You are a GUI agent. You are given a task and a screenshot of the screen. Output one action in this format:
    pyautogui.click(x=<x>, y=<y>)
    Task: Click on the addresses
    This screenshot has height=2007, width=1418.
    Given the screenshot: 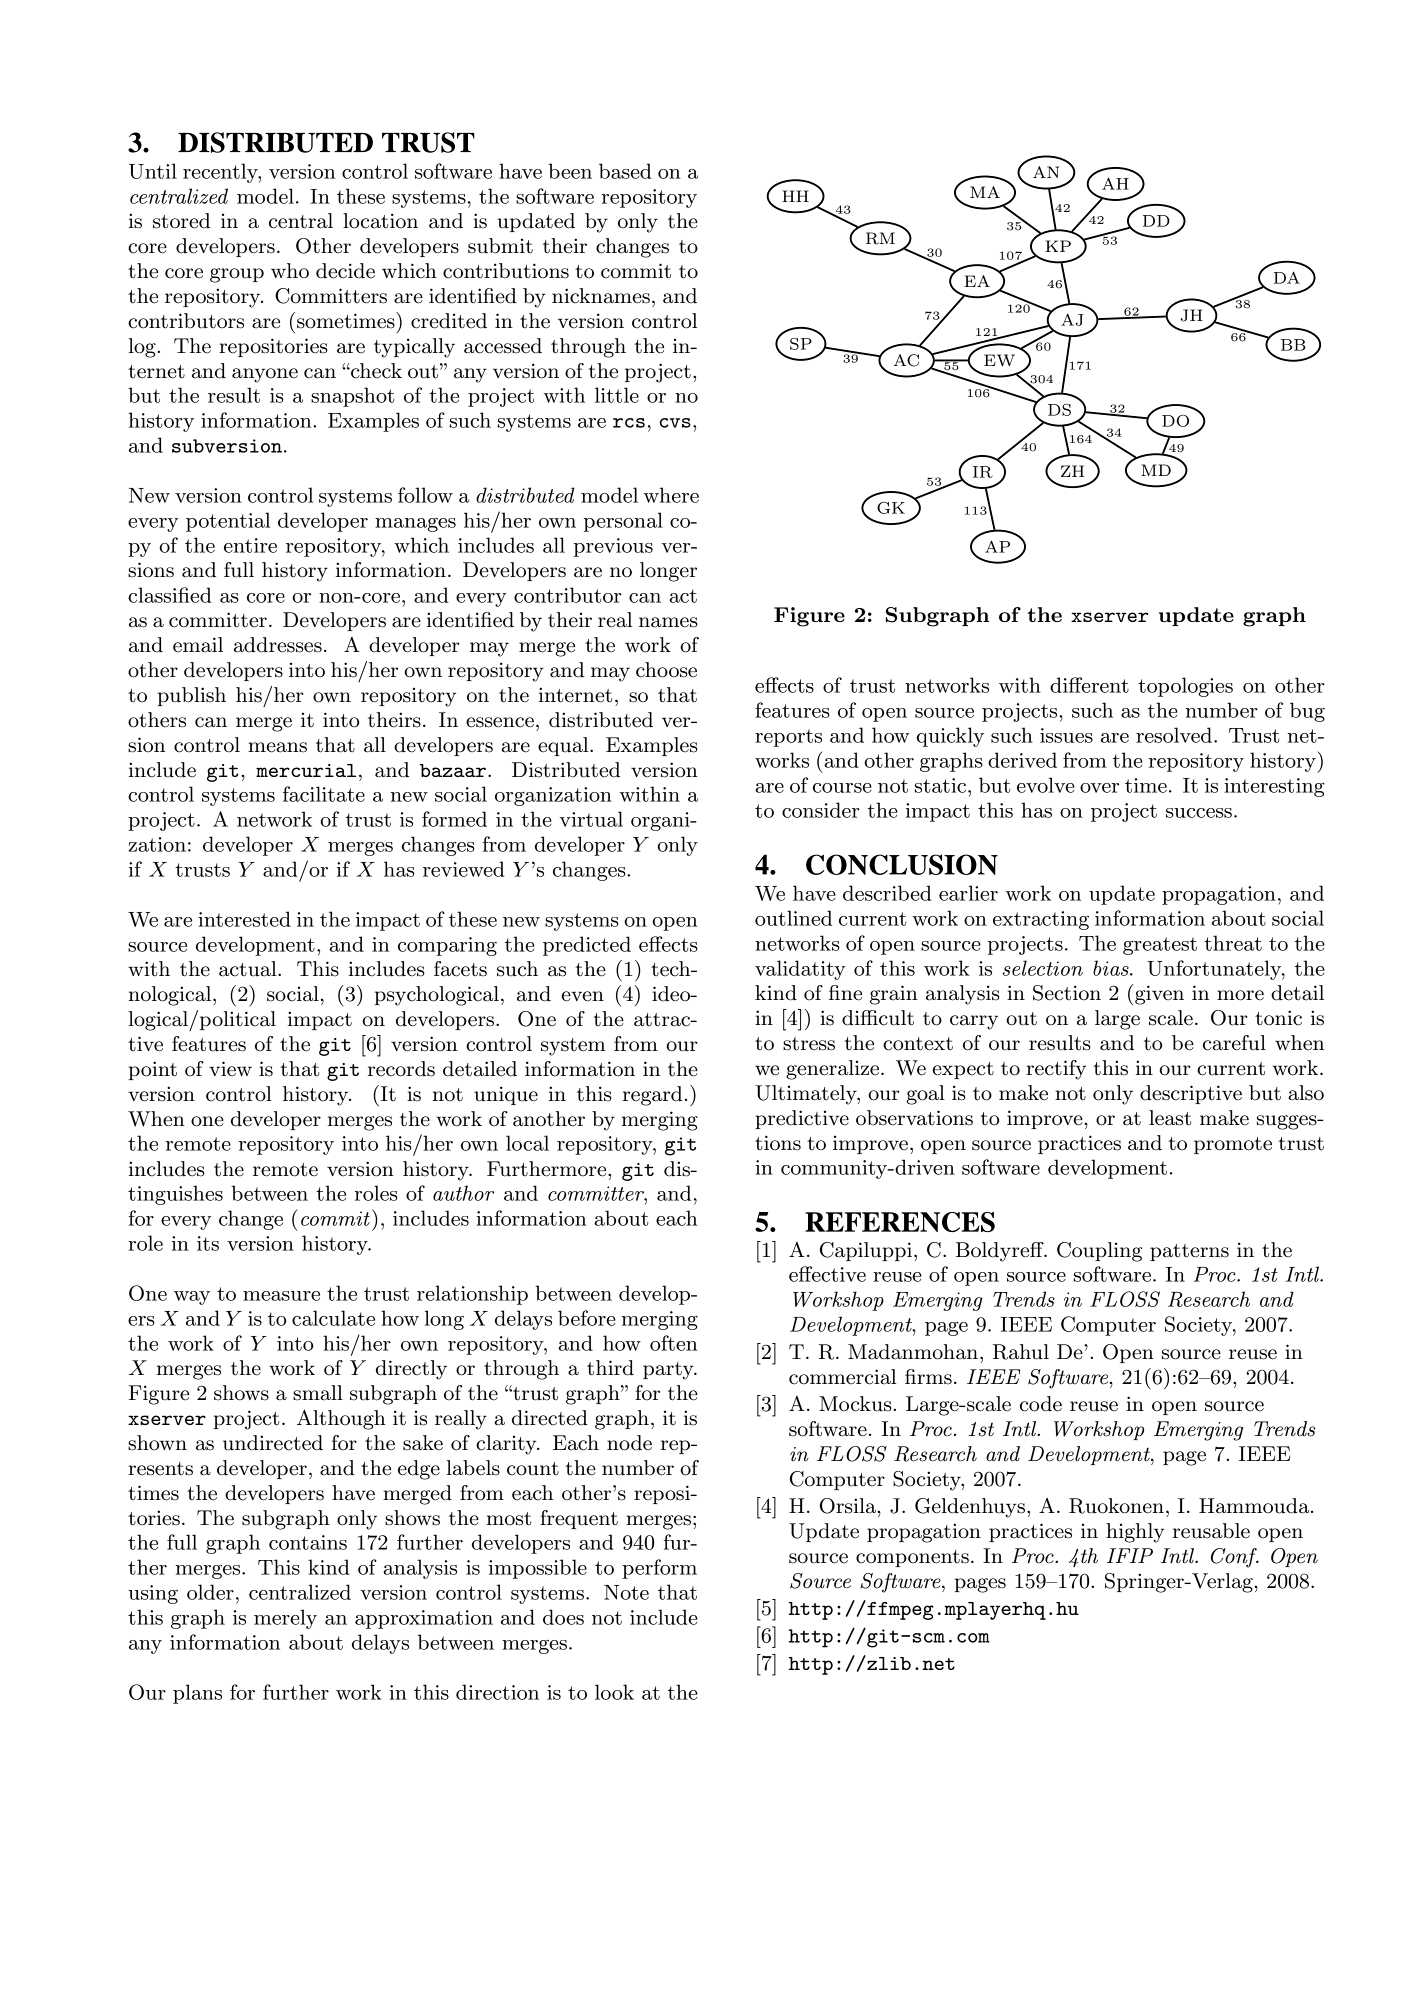 What is the action you would take?
    pyautogui.click(x=278, y=645)
